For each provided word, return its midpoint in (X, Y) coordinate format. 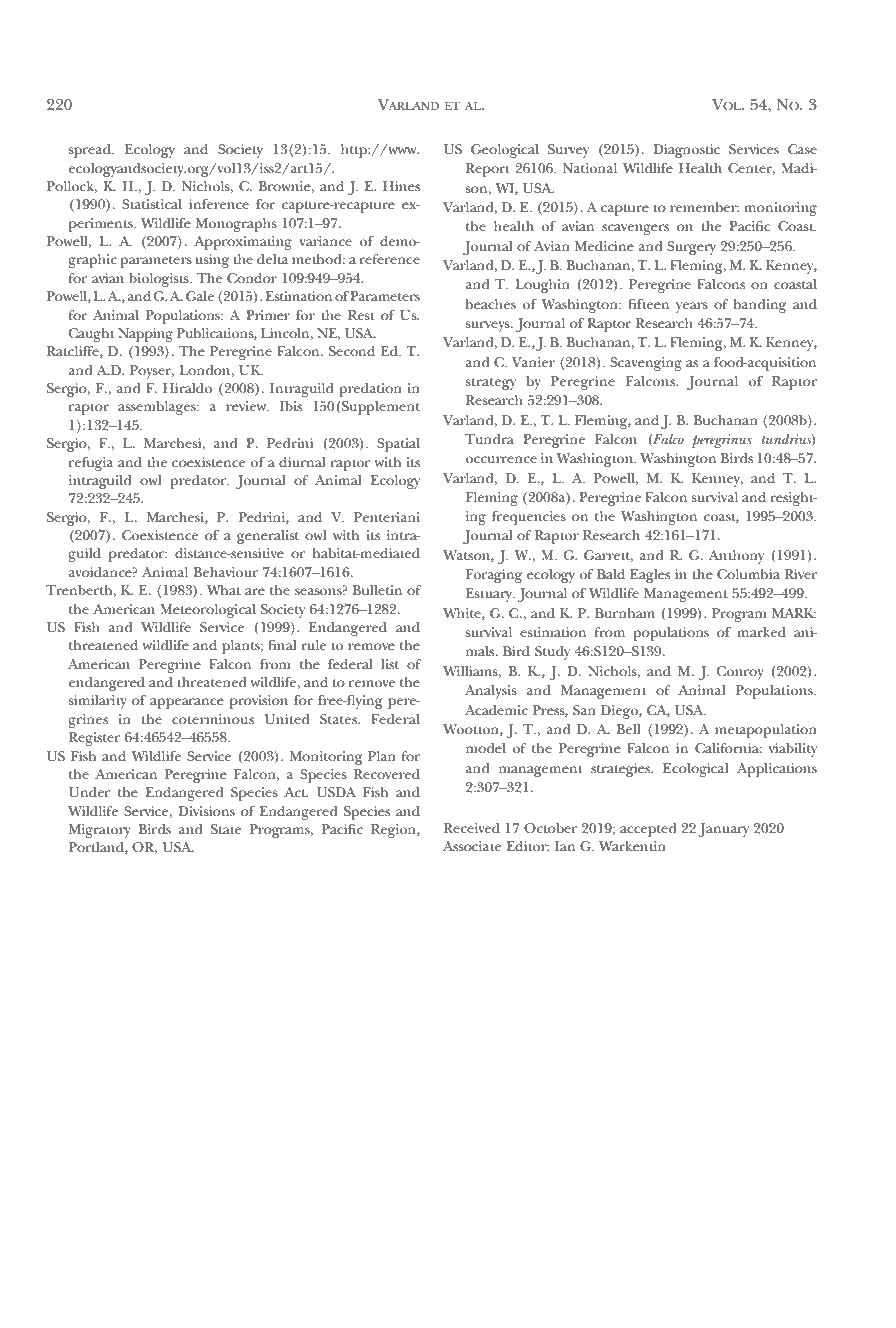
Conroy (740, 673)
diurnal (302, 462)
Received (472, 828)
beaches (491, 304)
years (692, 307)
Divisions (206, 811)
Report (488, 170)
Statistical (152, 204)
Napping (145, 335)
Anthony (736, 557)
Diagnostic (686, 151)
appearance (187, 703)
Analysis (491, 692)
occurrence (501, 459)
